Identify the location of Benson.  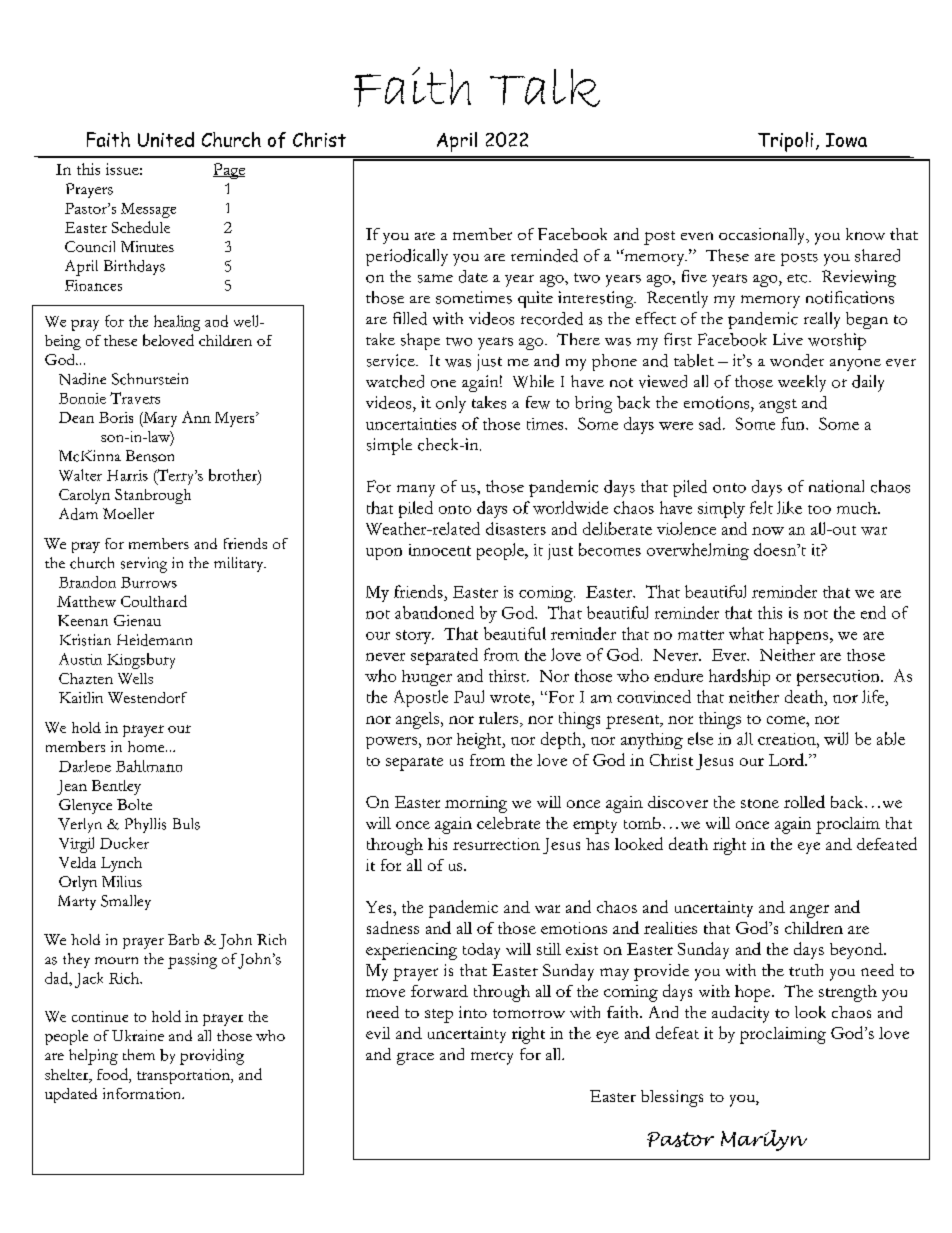
(150, 456).
